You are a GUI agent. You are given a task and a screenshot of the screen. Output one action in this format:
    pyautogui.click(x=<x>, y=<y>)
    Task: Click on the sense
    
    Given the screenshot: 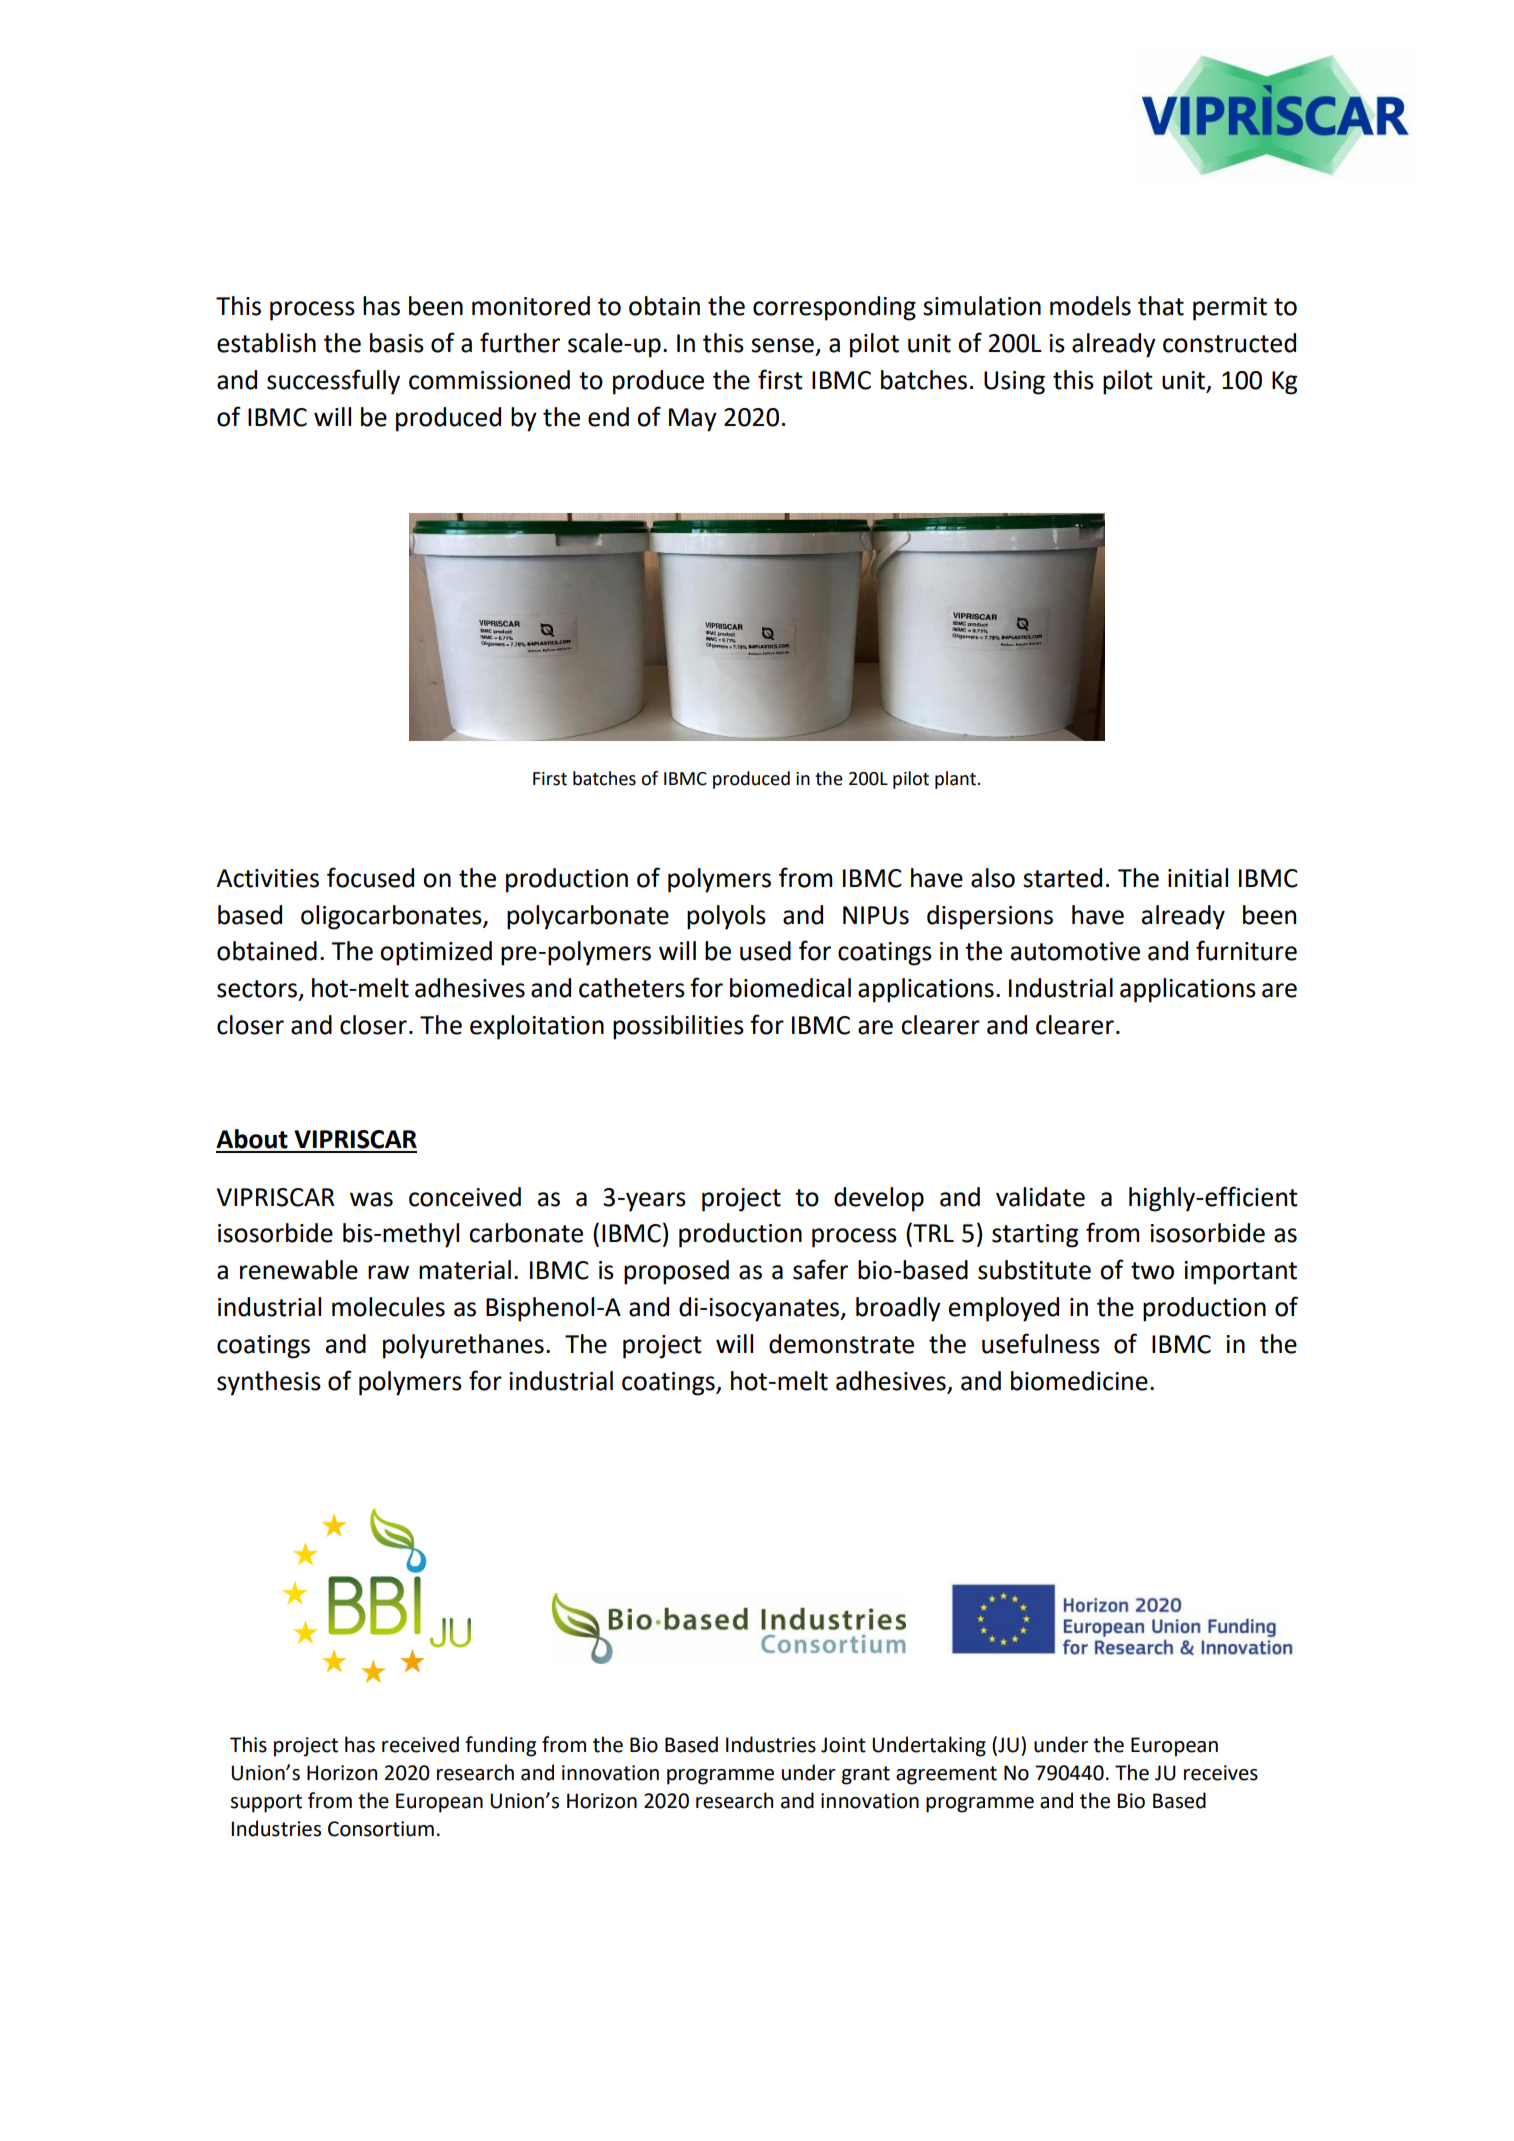 What is the action you would take?
    pyautogui.click(x=782, y=345)
